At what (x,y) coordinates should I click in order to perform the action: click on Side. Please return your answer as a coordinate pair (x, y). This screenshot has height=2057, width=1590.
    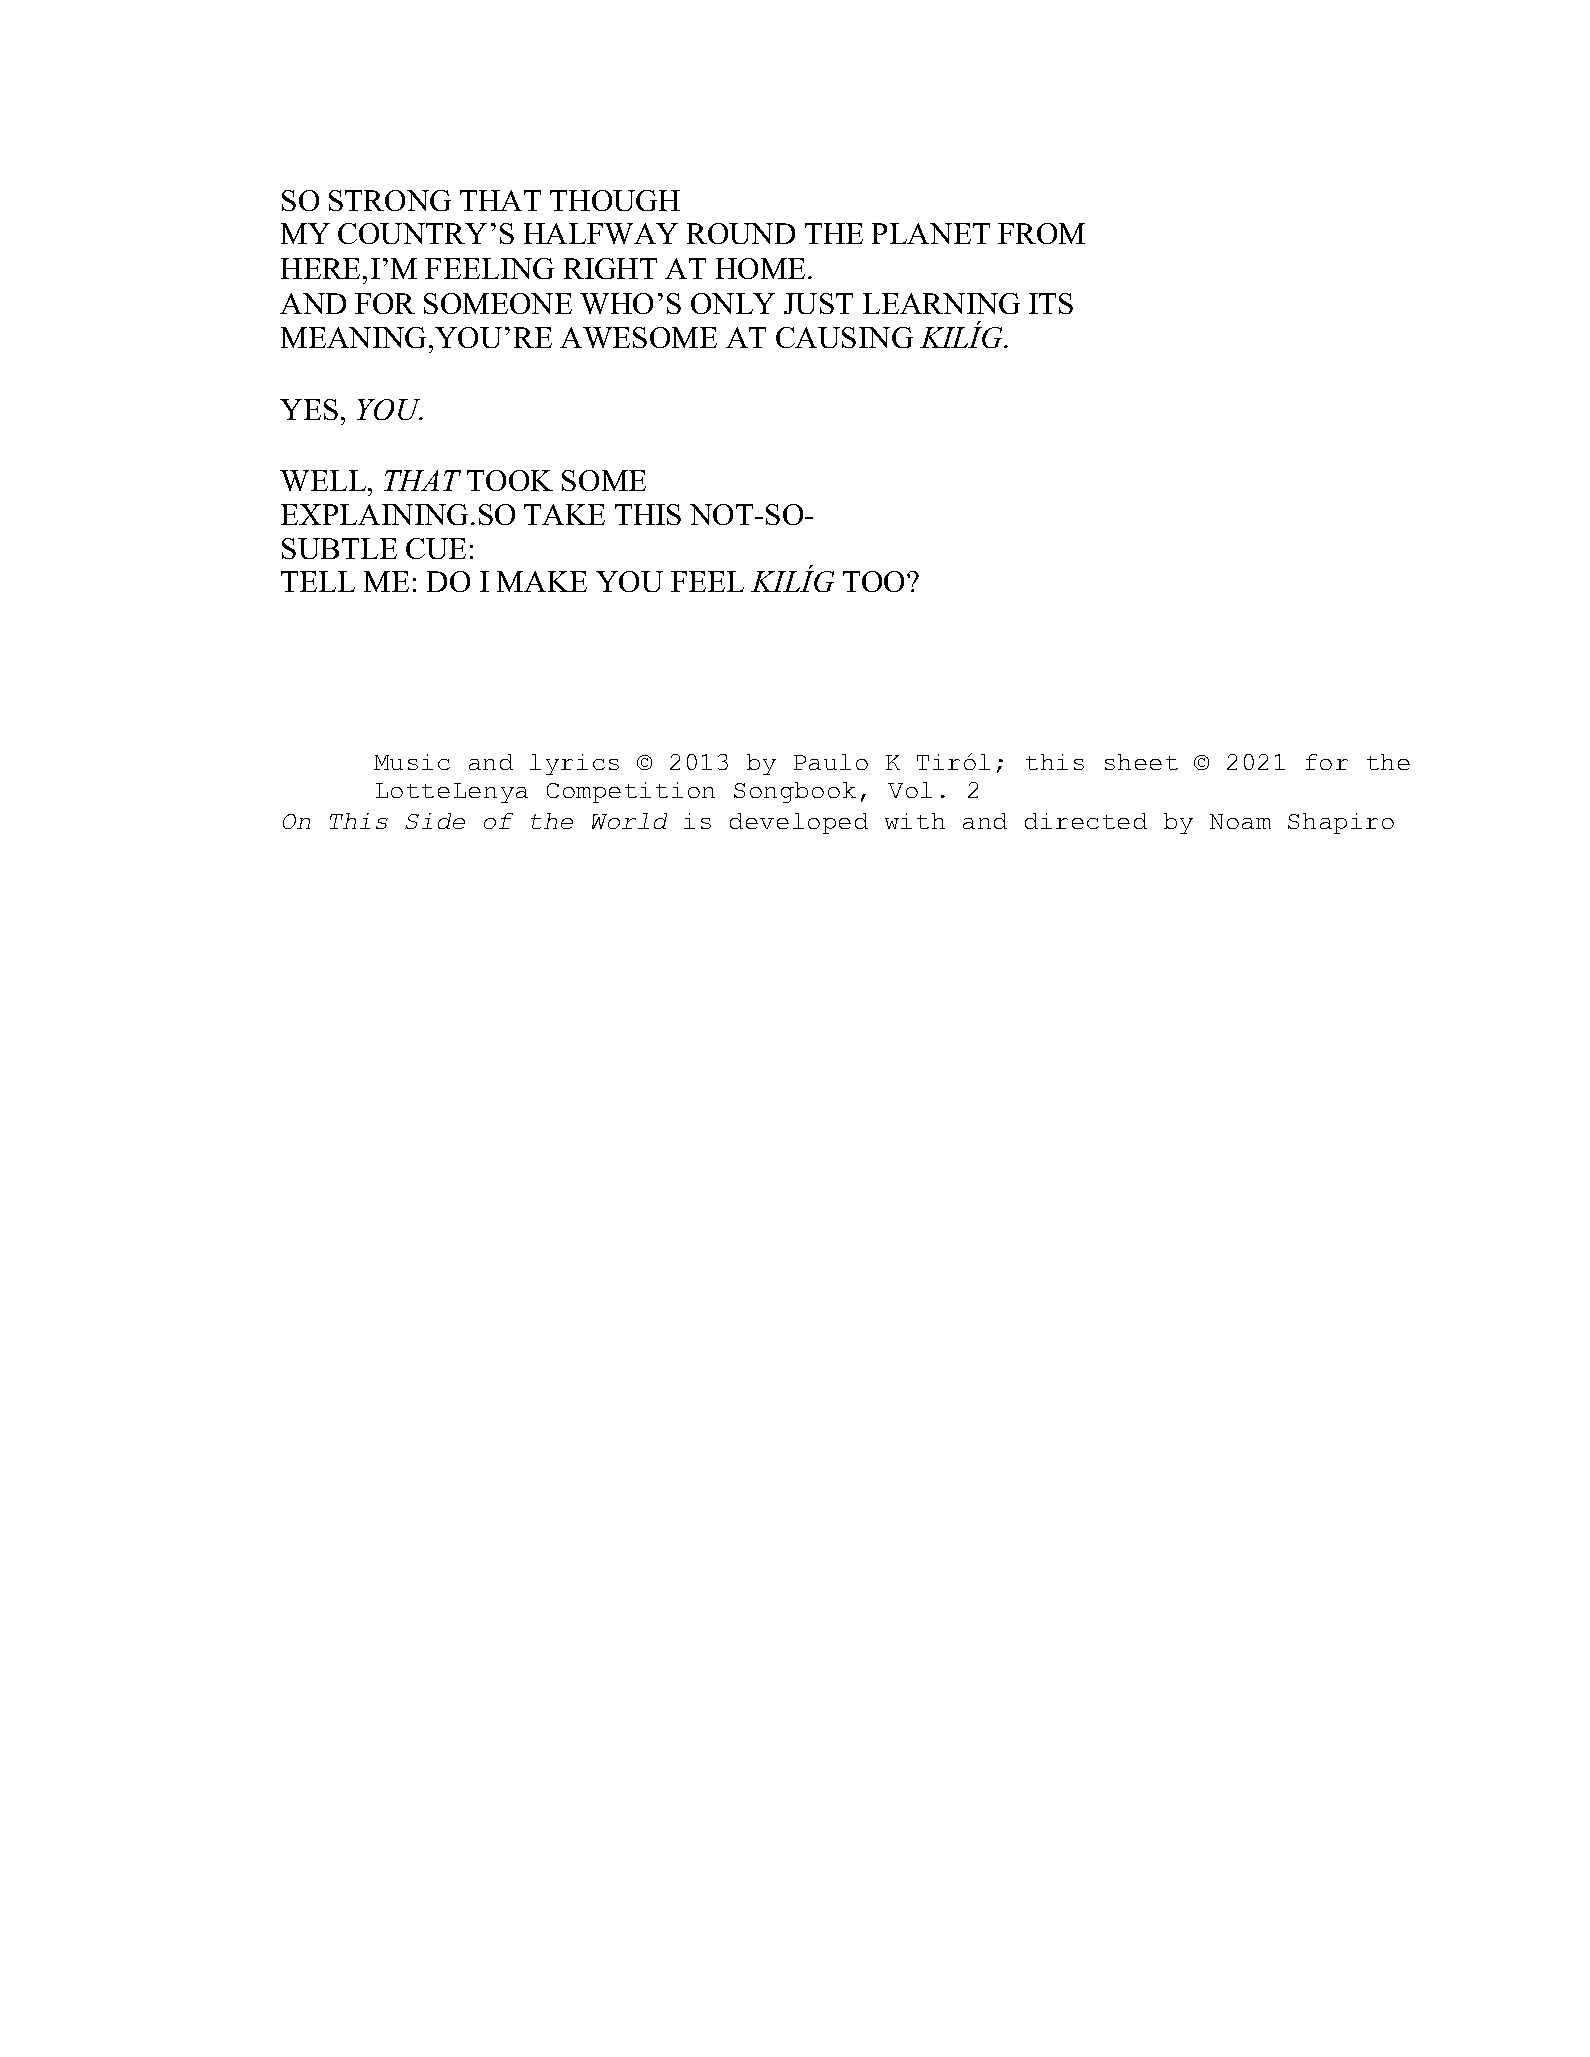
    Looking at the image, I should click on (435, 821).
